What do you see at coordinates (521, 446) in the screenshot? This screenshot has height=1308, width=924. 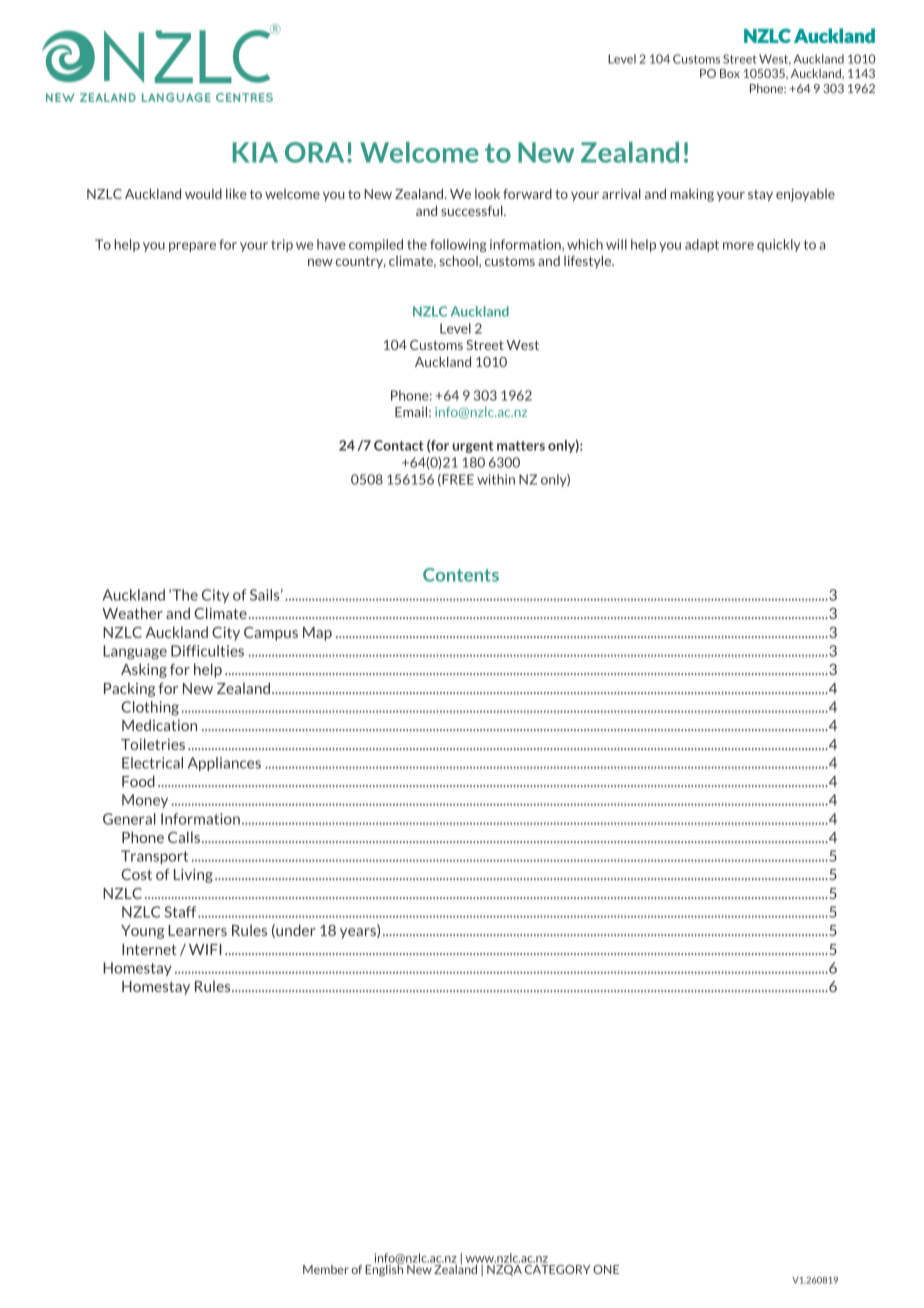 I see `matters` at bounding box center [521, 446].
